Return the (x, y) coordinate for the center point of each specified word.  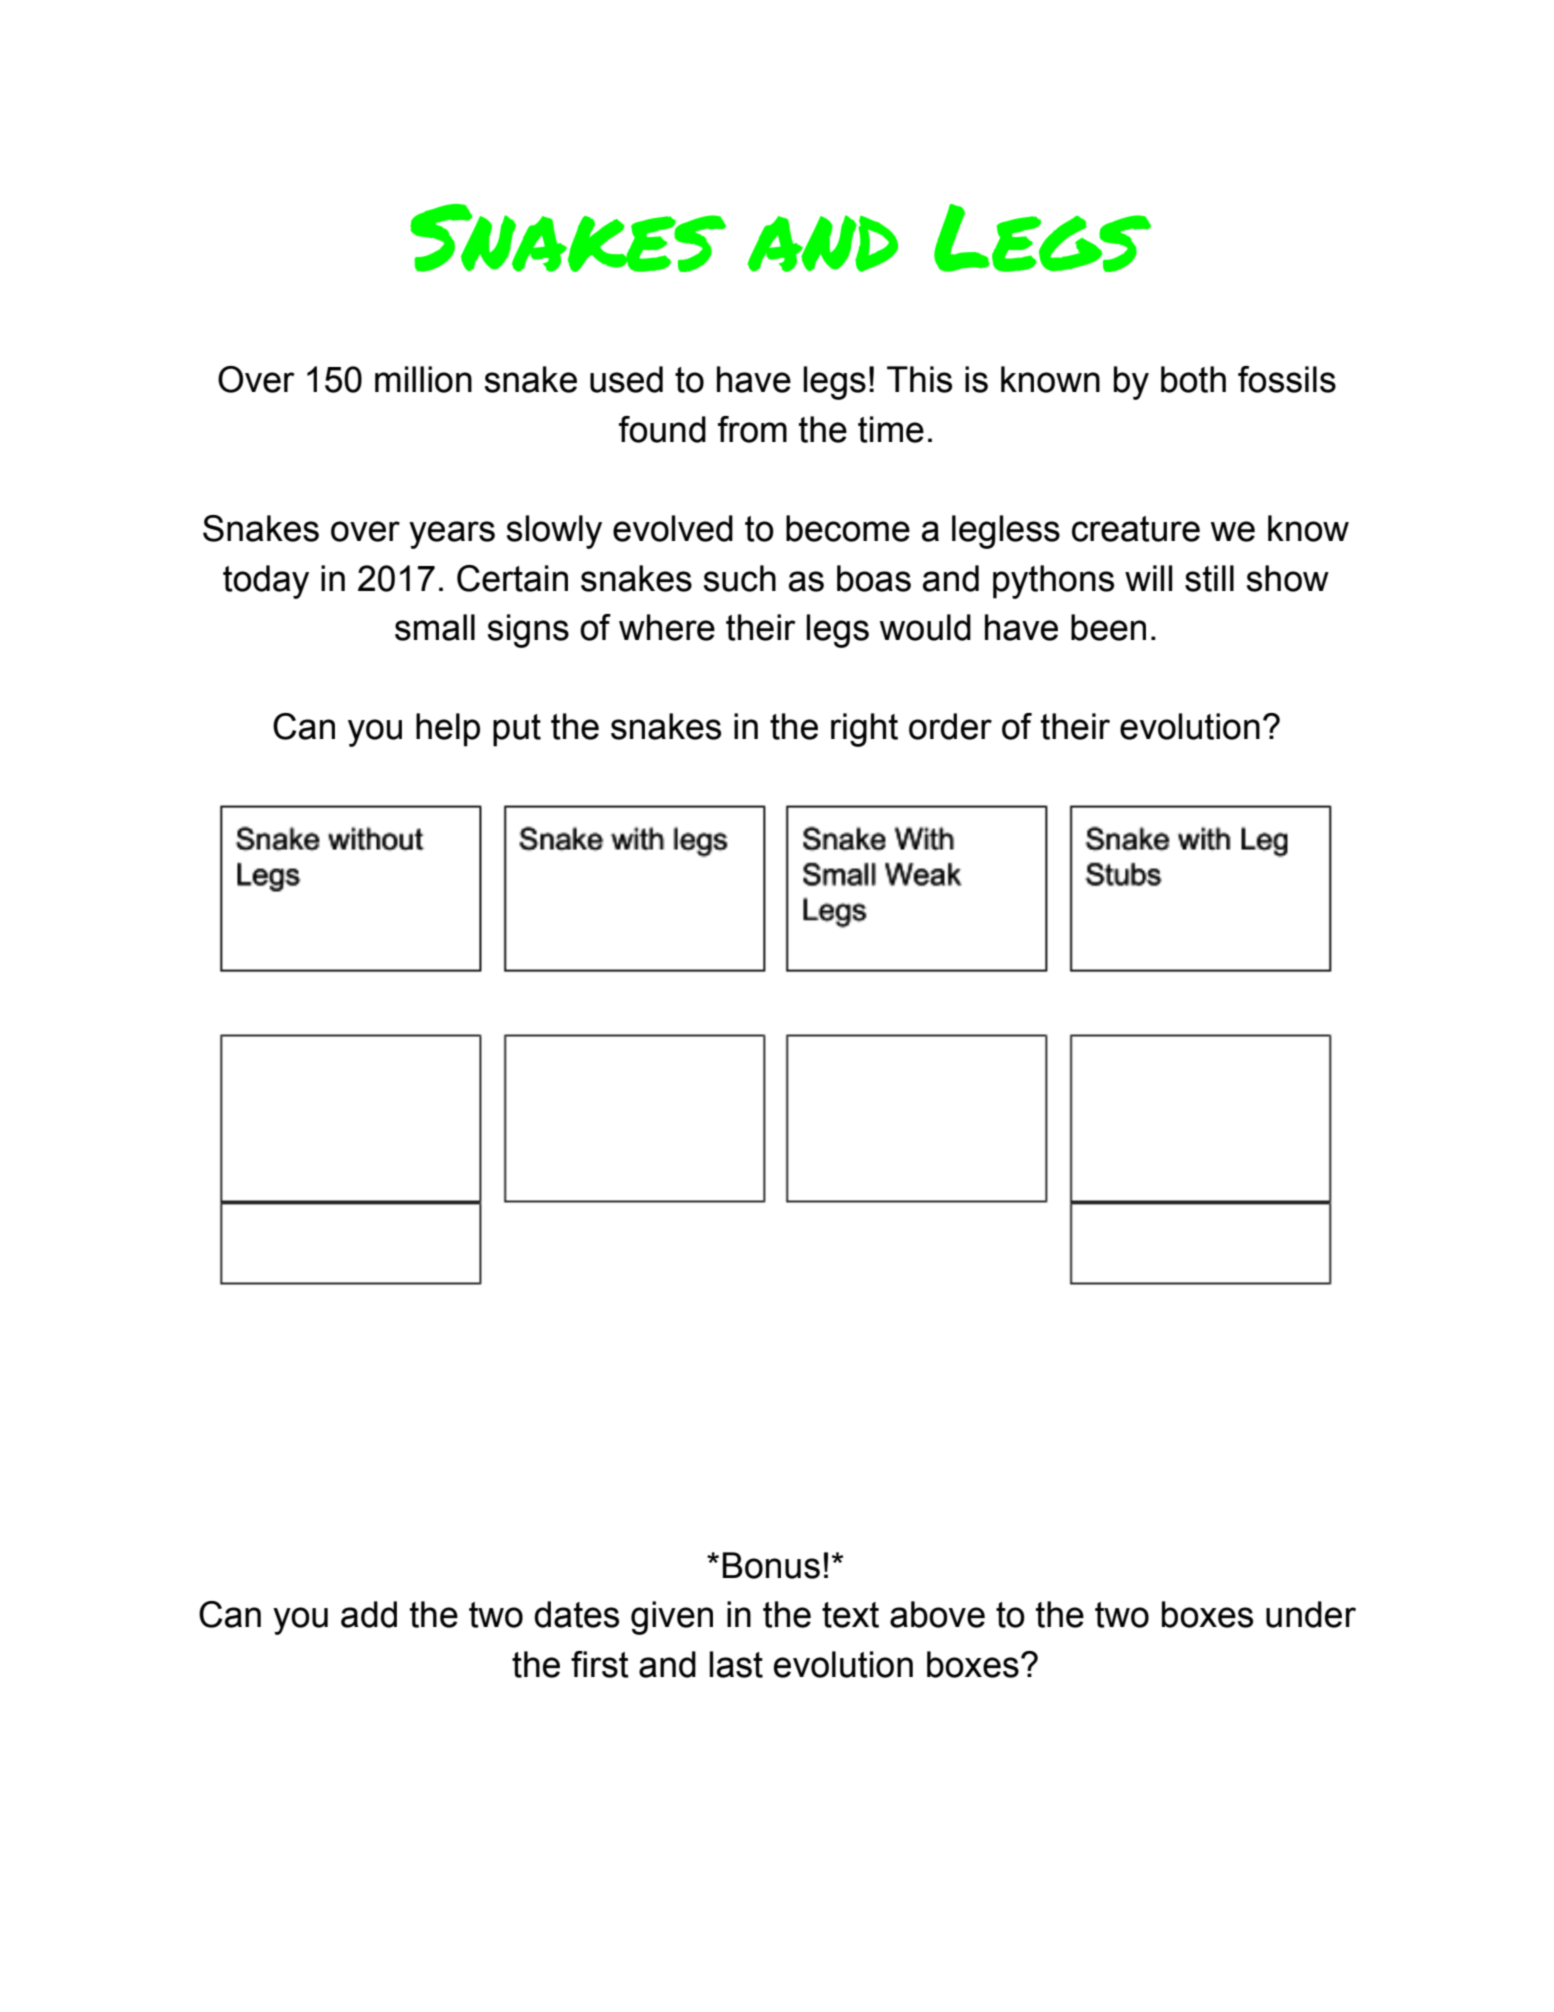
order (950, 726)
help (448, 730)
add (369, 1614)
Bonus (771, 1565)
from (752, 429)
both (1193, 379)
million (423, 379)
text (850, 1615)
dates (576, 1614)
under (1311, 1614)
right (864, 730)
